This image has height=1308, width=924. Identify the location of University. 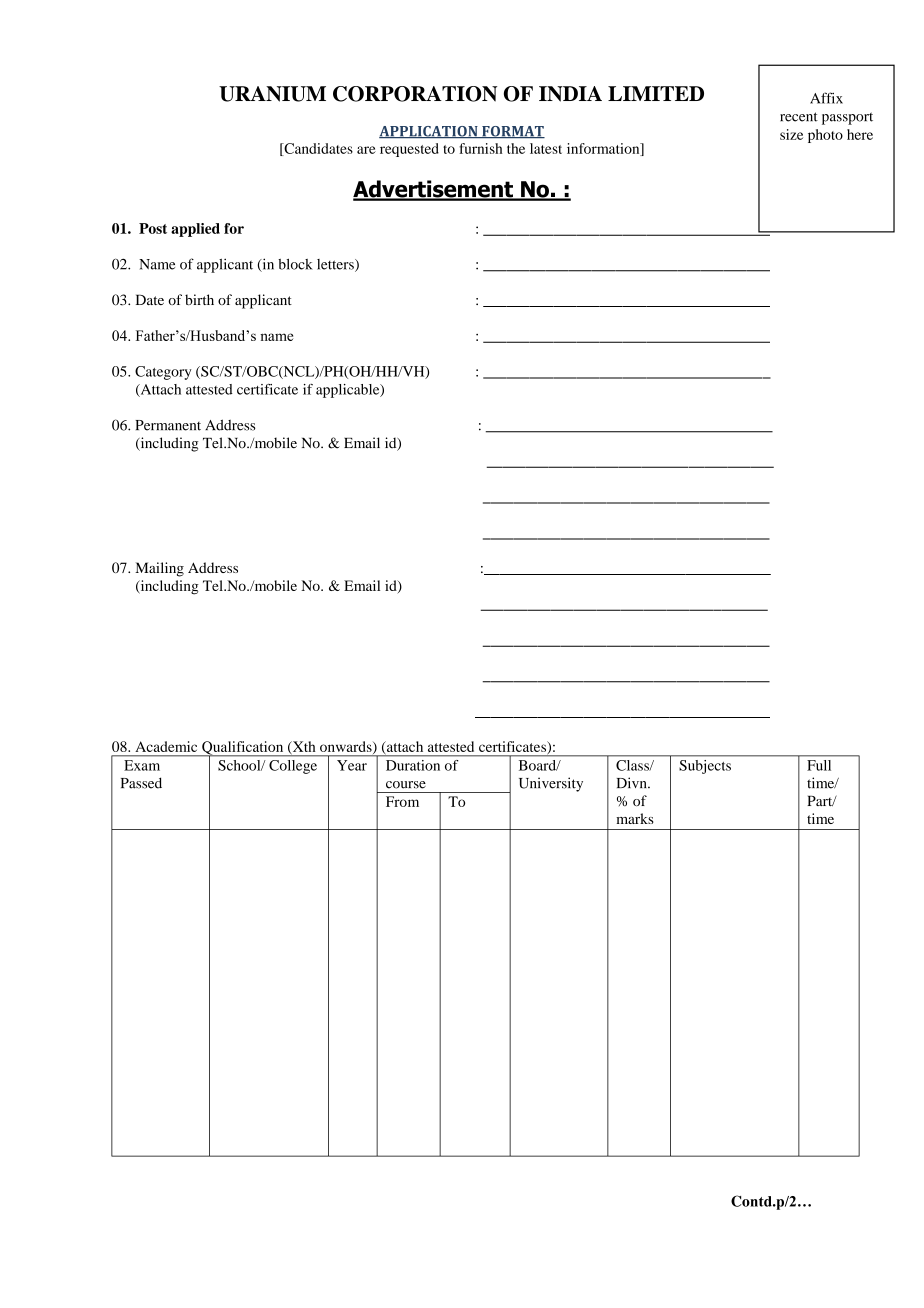
(551, 784).
